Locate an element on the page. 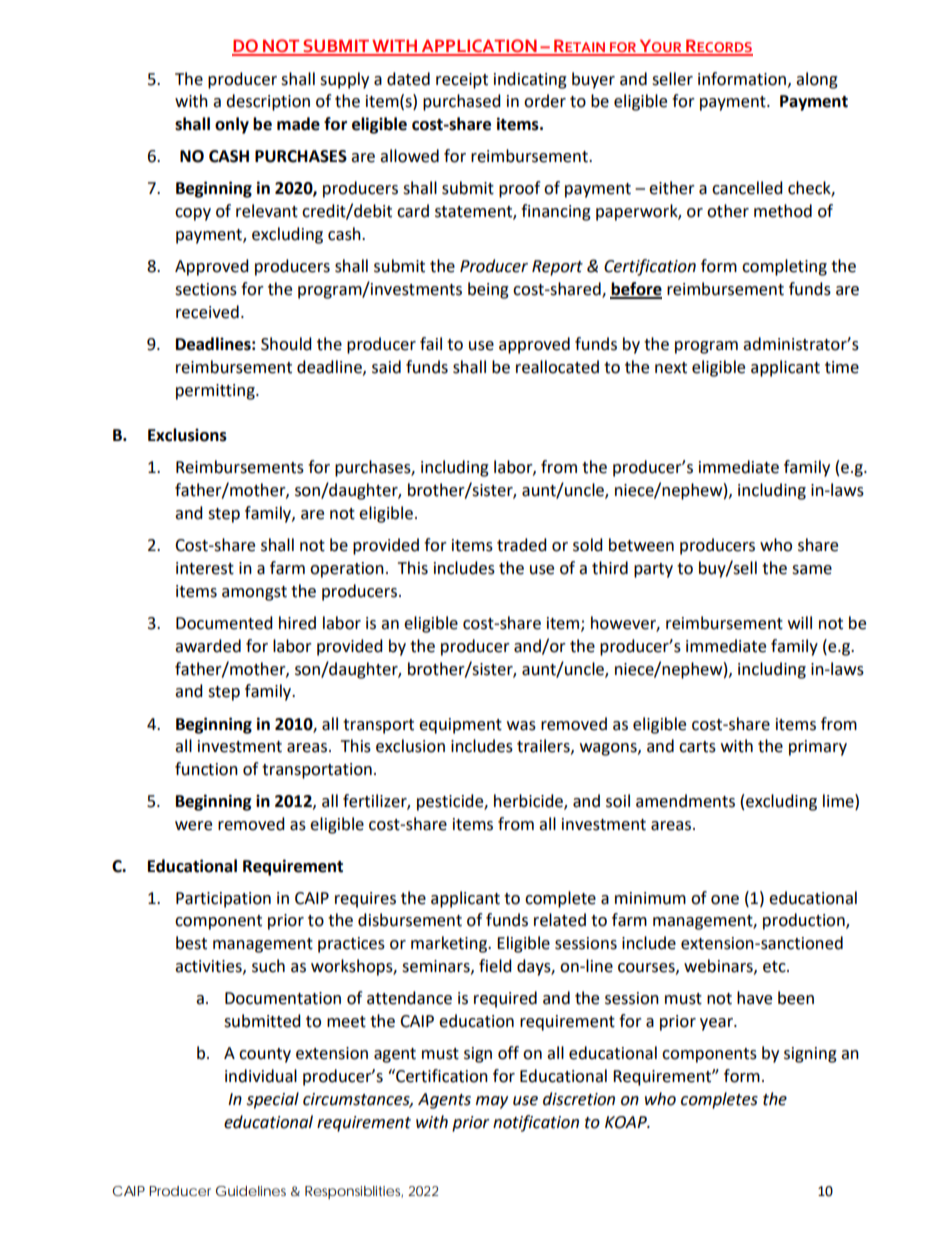 This image has height=1233, width=952. order is located at coordinates (545, 101).
